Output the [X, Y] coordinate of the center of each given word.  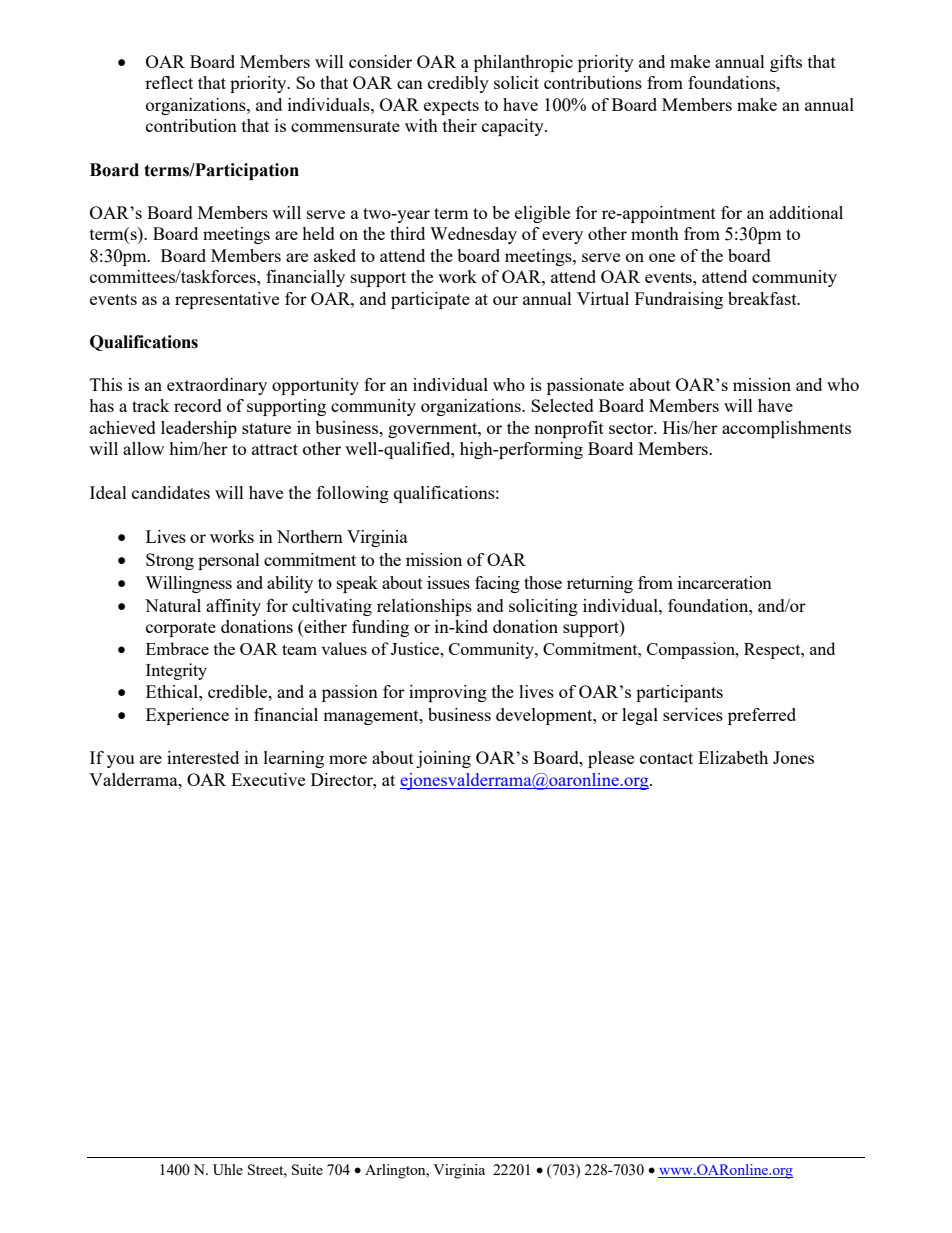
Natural [173, 605]
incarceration [725, 582]
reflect [169, 82]
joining [443, 759]
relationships [424, 607]
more [348, 759]
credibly [458, 84]
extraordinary [217, 386]
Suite [307, 1169]
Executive [268, 779]
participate [430, 300]
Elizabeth [733, 757]
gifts [786, 63]
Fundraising [679, 300]
